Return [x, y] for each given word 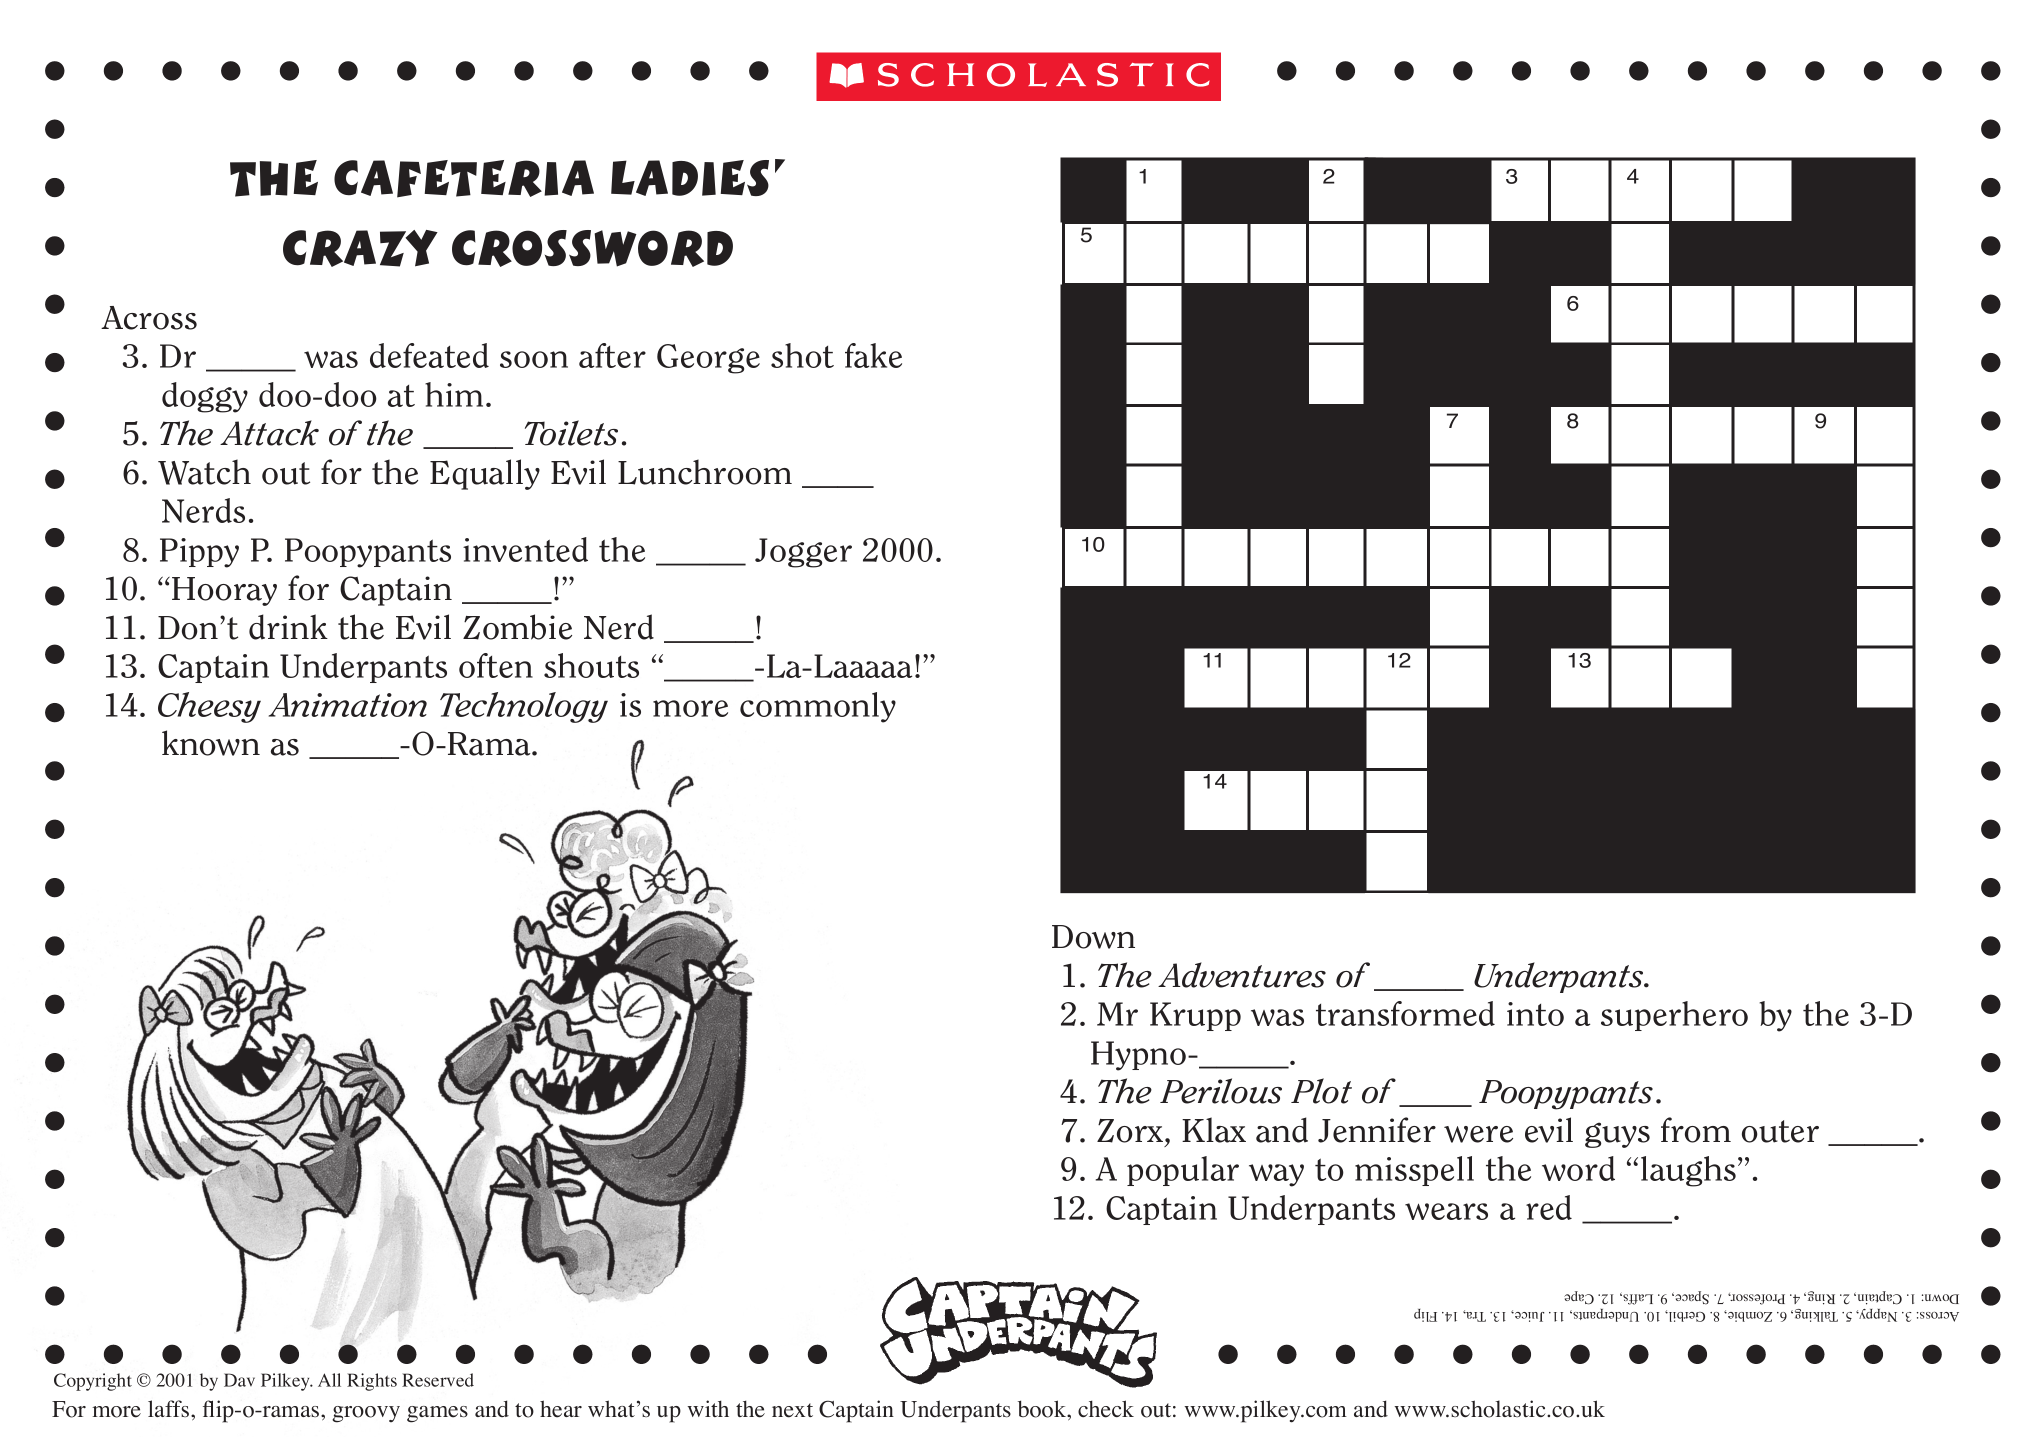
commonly [818, 707]
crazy [360, 248]
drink [288, 627]
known [211, 743]
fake [873, 355]
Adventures [1242, 975]
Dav [239, 1380]
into [1535, 1014]
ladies [690, 178]
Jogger [803, 553]
